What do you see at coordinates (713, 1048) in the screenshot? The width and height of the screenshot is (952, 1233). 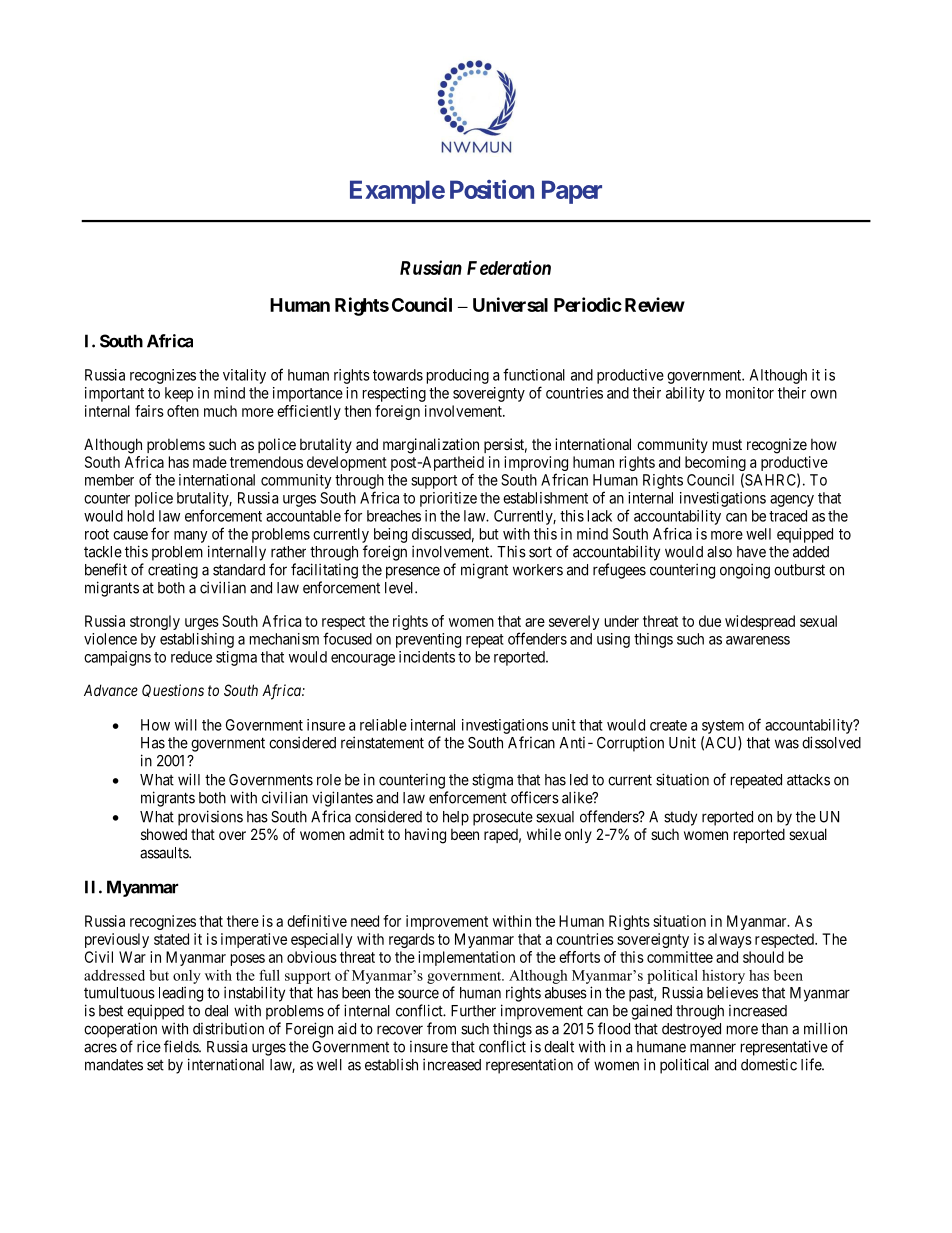 I see `manner` at bounding box center [713, 1048].
